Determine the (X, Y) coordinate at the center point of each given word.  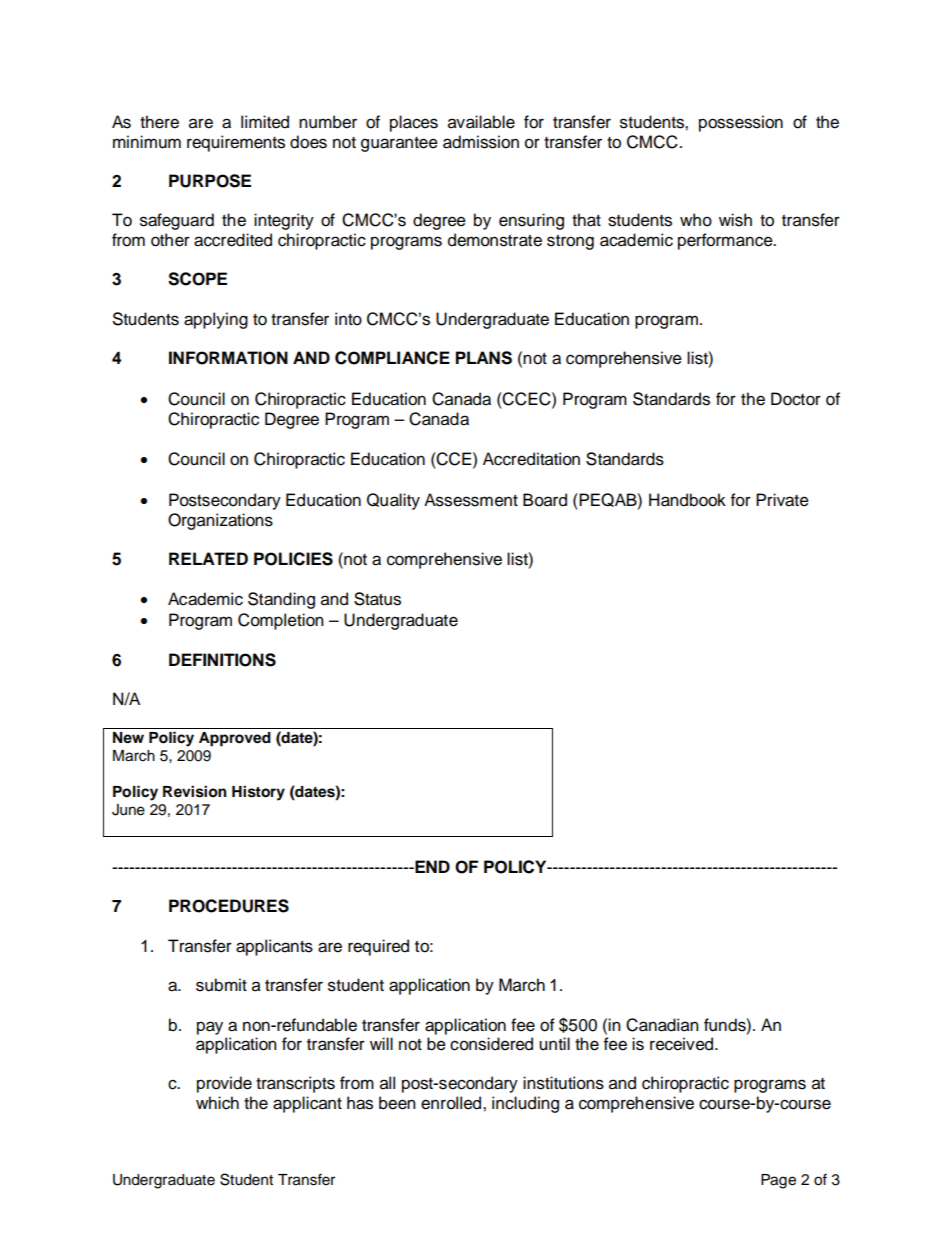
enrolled (452, 1103)
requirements (236, 143)
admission (481, 142)
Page (778, 1181)
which (217, 1103)
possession (741, 123)
